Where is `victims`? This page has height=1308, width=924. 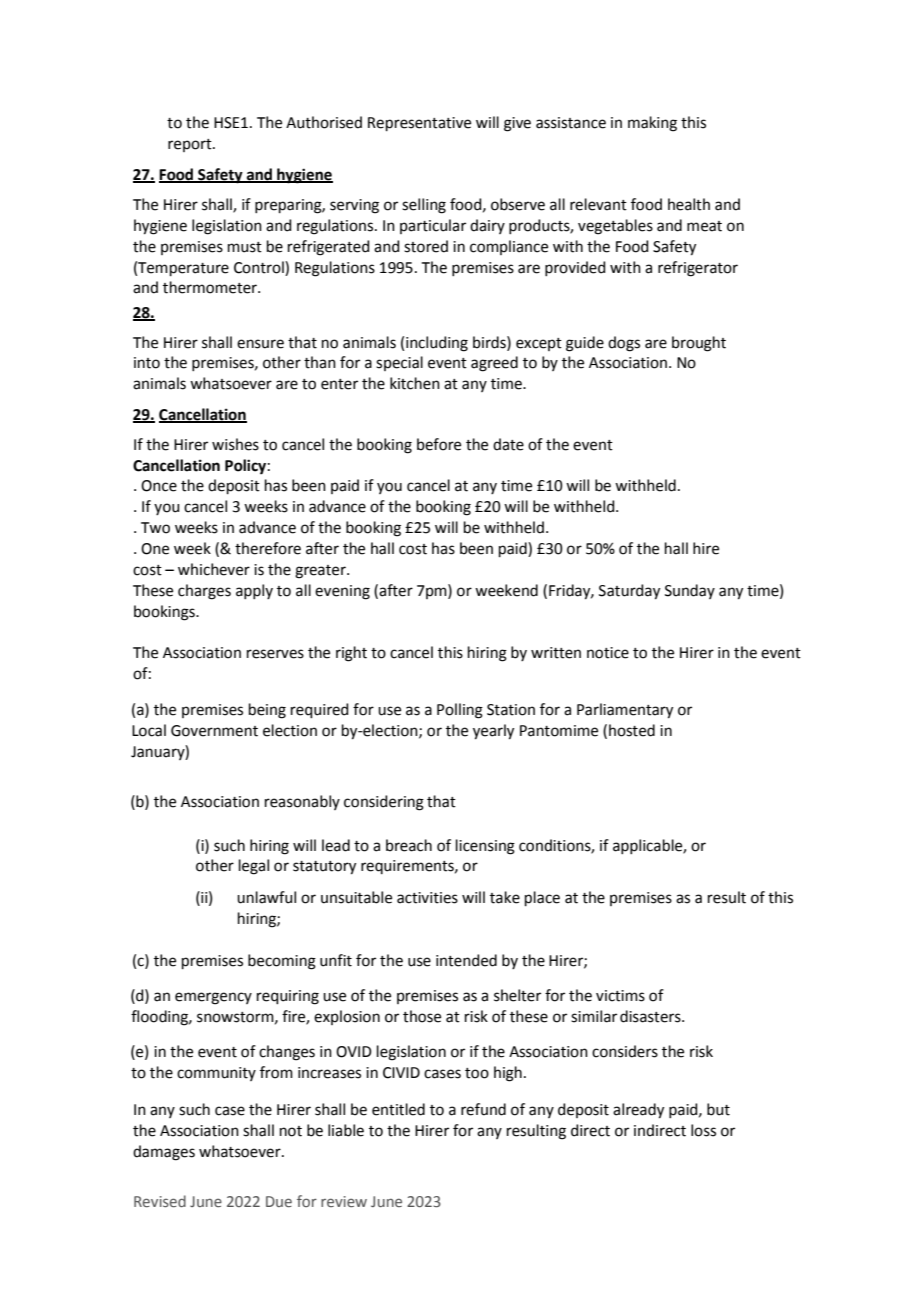 victims is located at coordinates (620, 996).
